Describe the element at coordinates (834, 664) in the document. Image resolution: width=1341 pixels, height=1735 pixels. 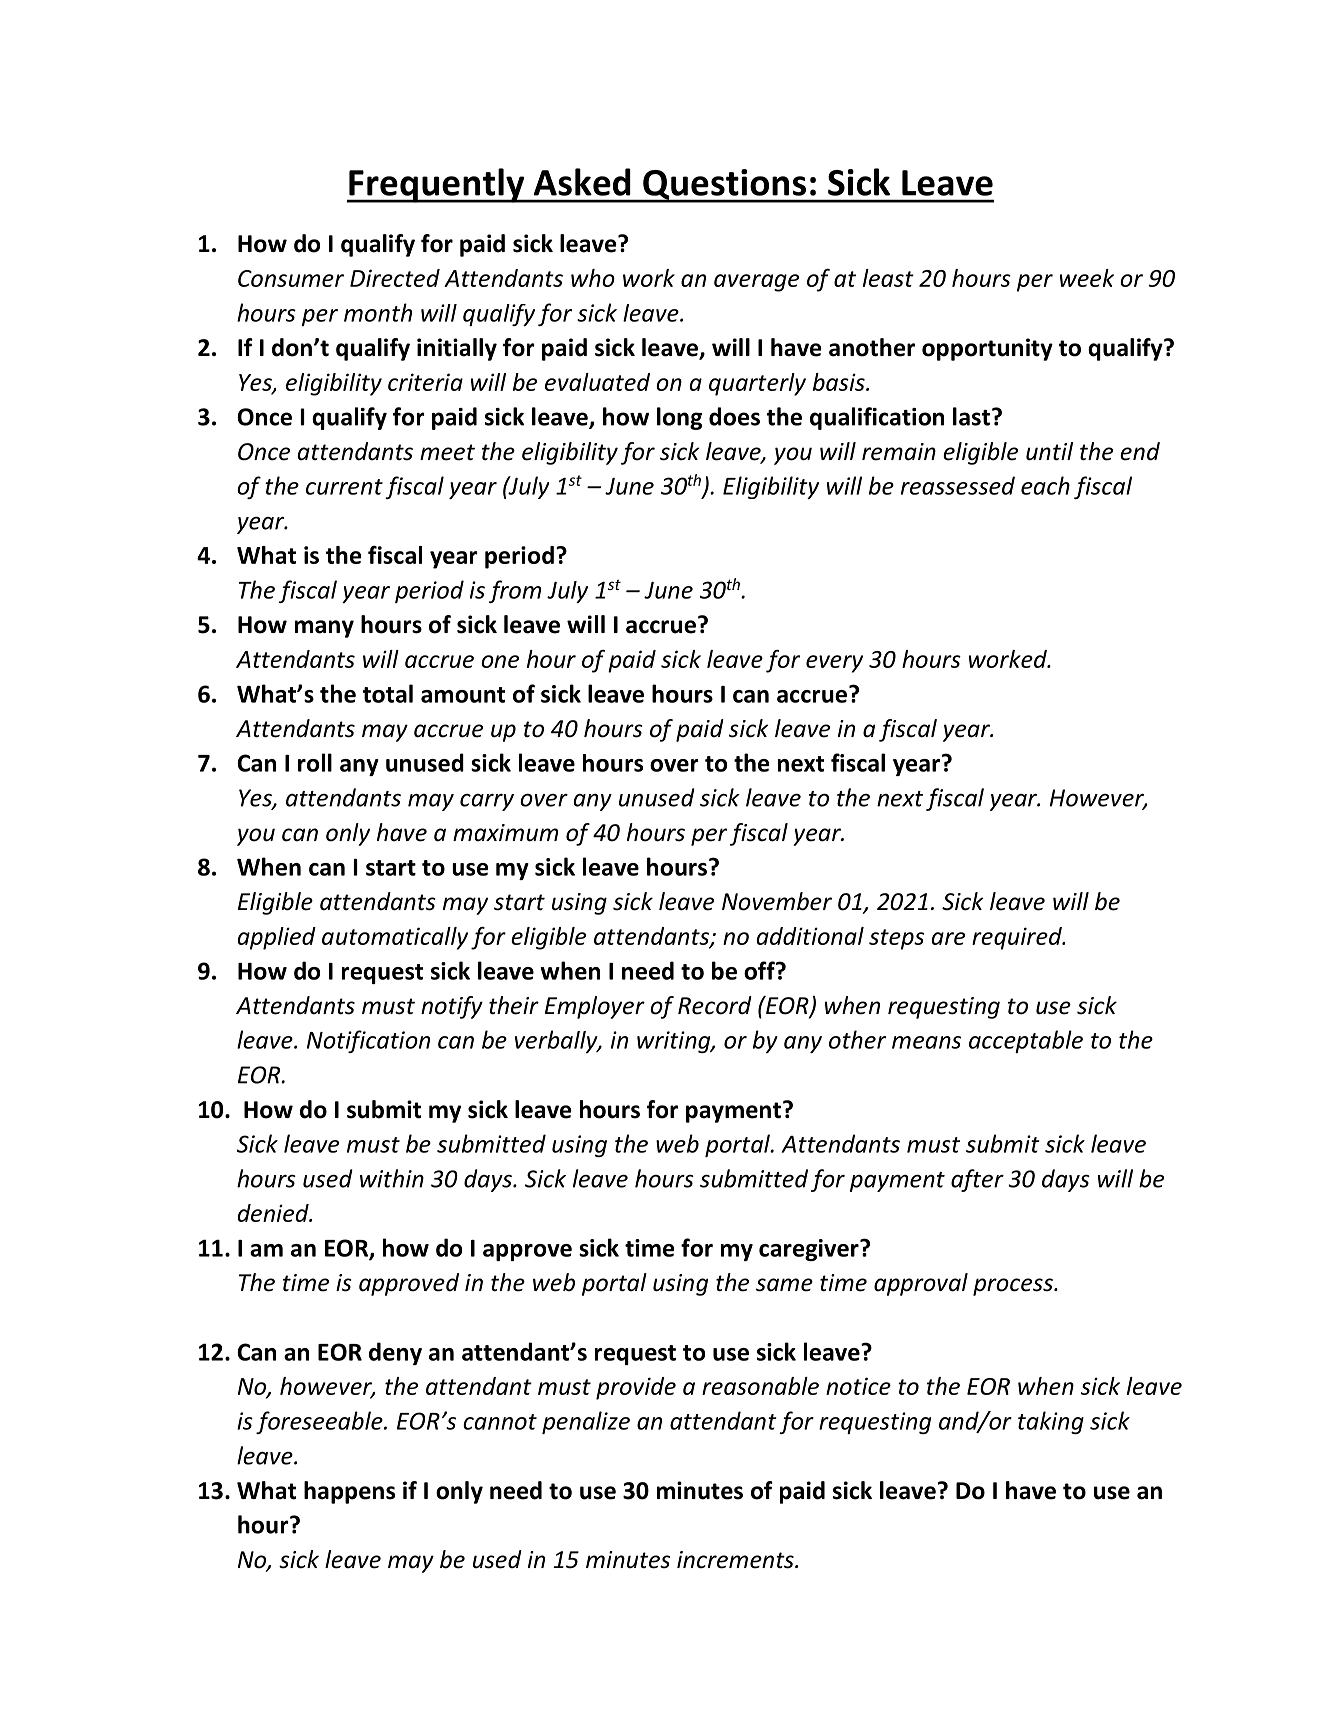
I see `every` at that location.
